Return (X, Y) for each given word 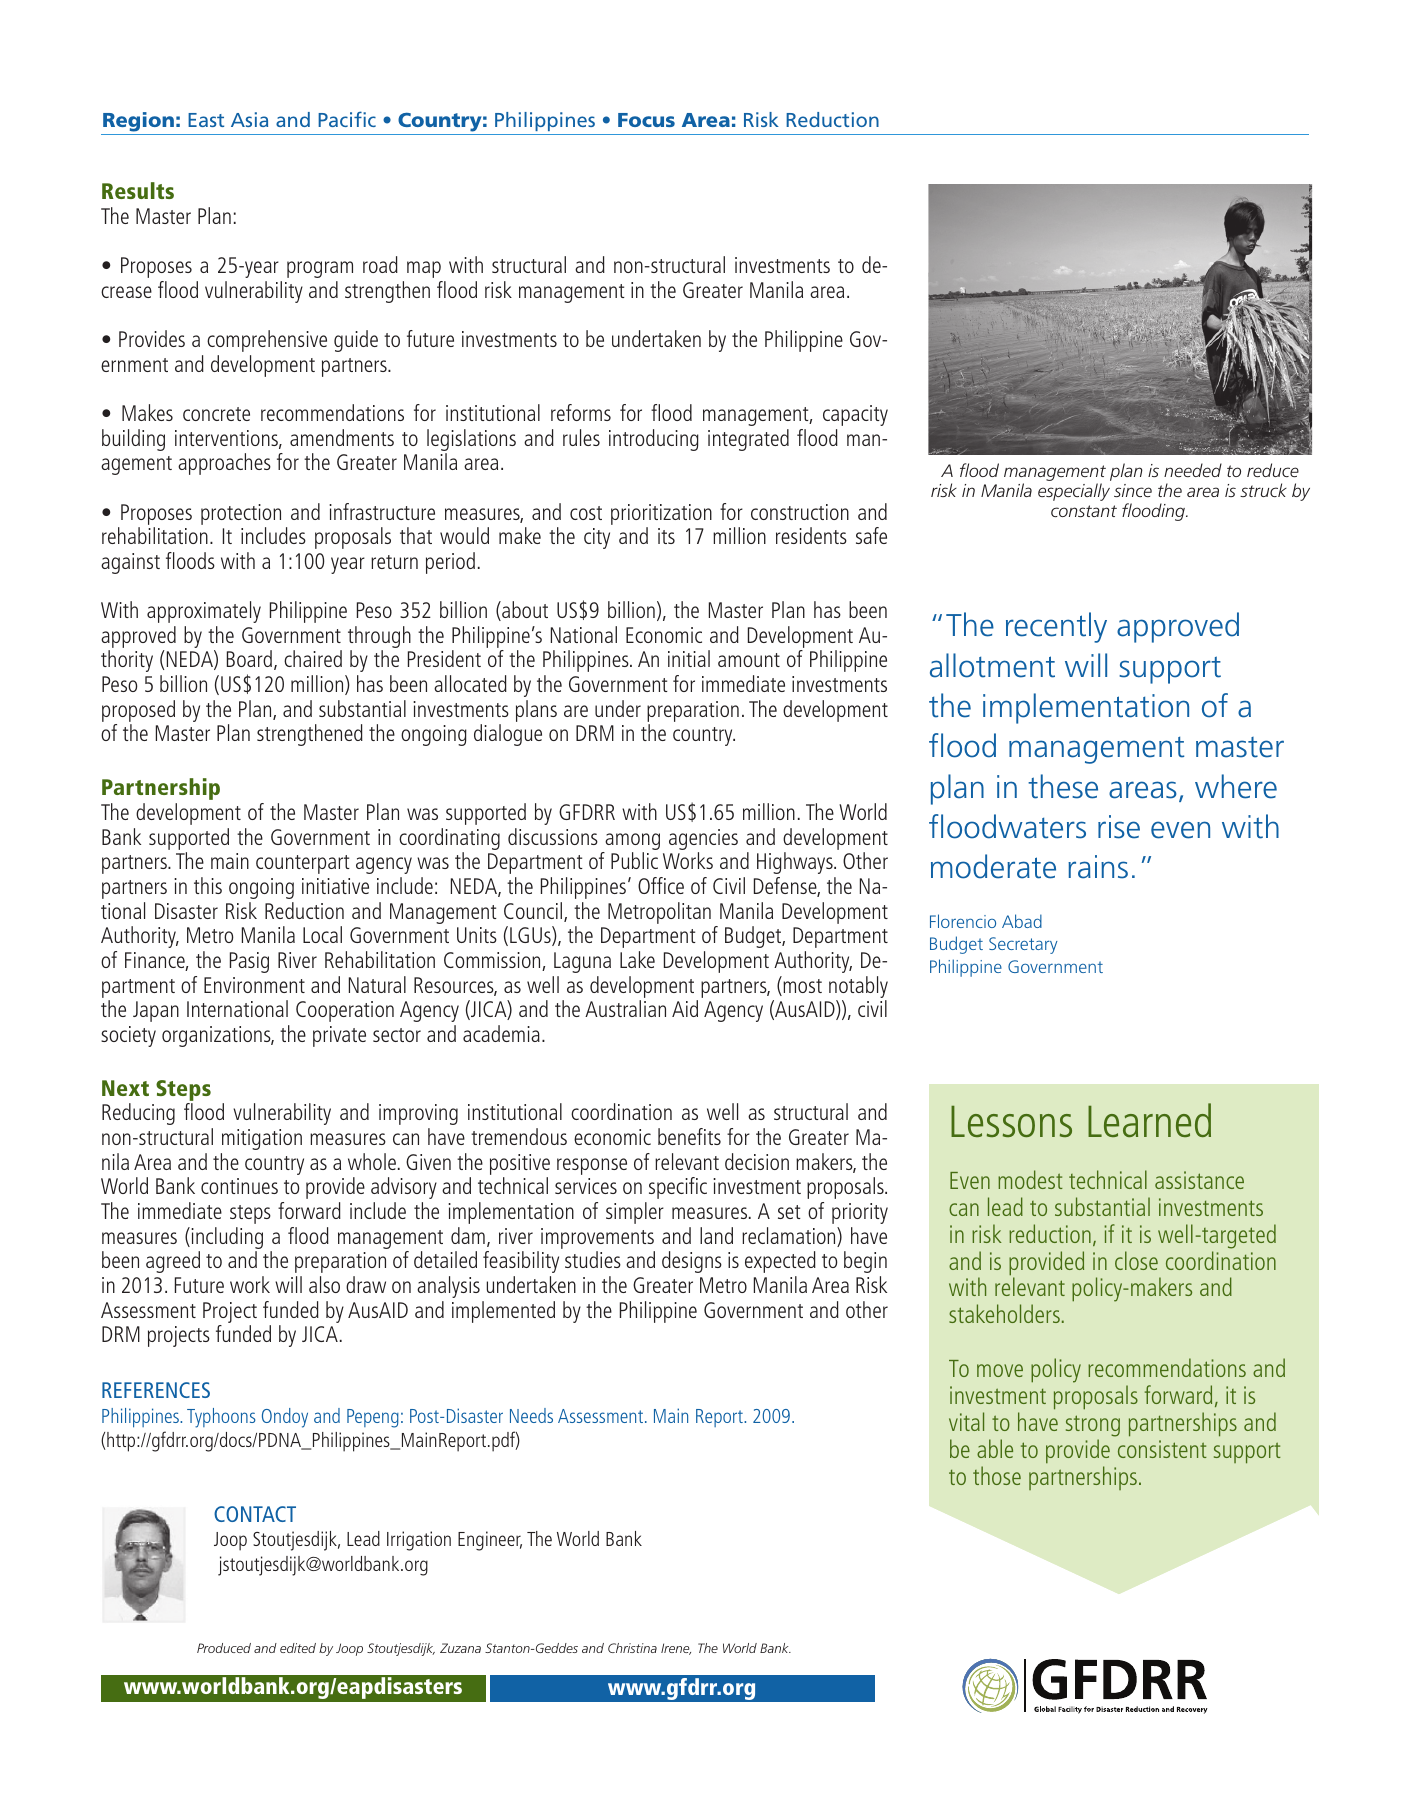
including (226, 1239)
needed (1193, 470)
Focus (646, 120)
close (1136, 1260)
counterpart (303, 864)
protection (241, 514)
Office (661, 885)
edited (298, 1648)
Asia (249, 119)
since (1133, 490)
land (716, 1235)
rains (1098, 867)
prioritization (661, 514)
